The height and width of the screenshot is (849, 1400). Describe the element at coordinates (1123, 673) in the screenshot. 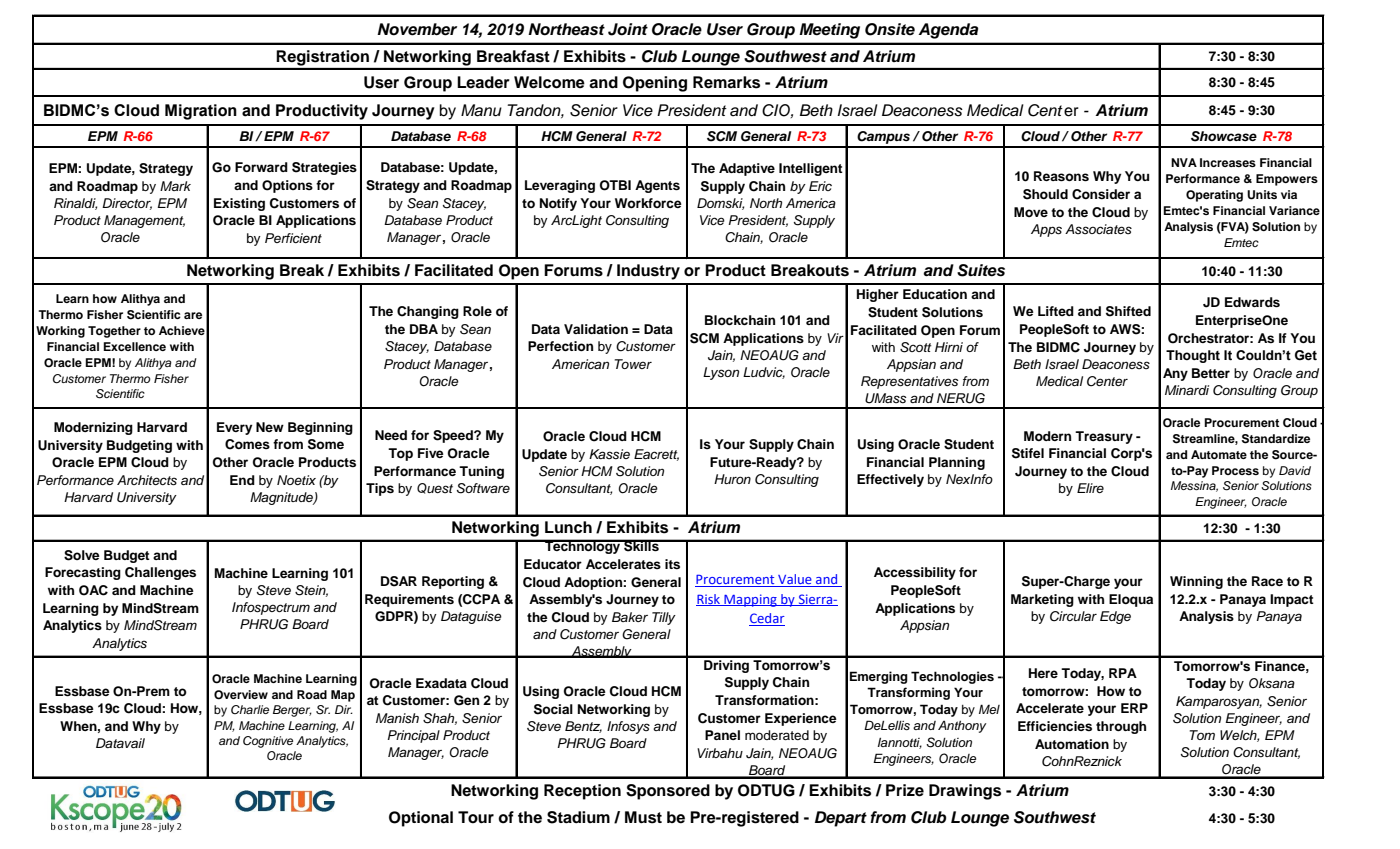

I see `RPA` at that location.
